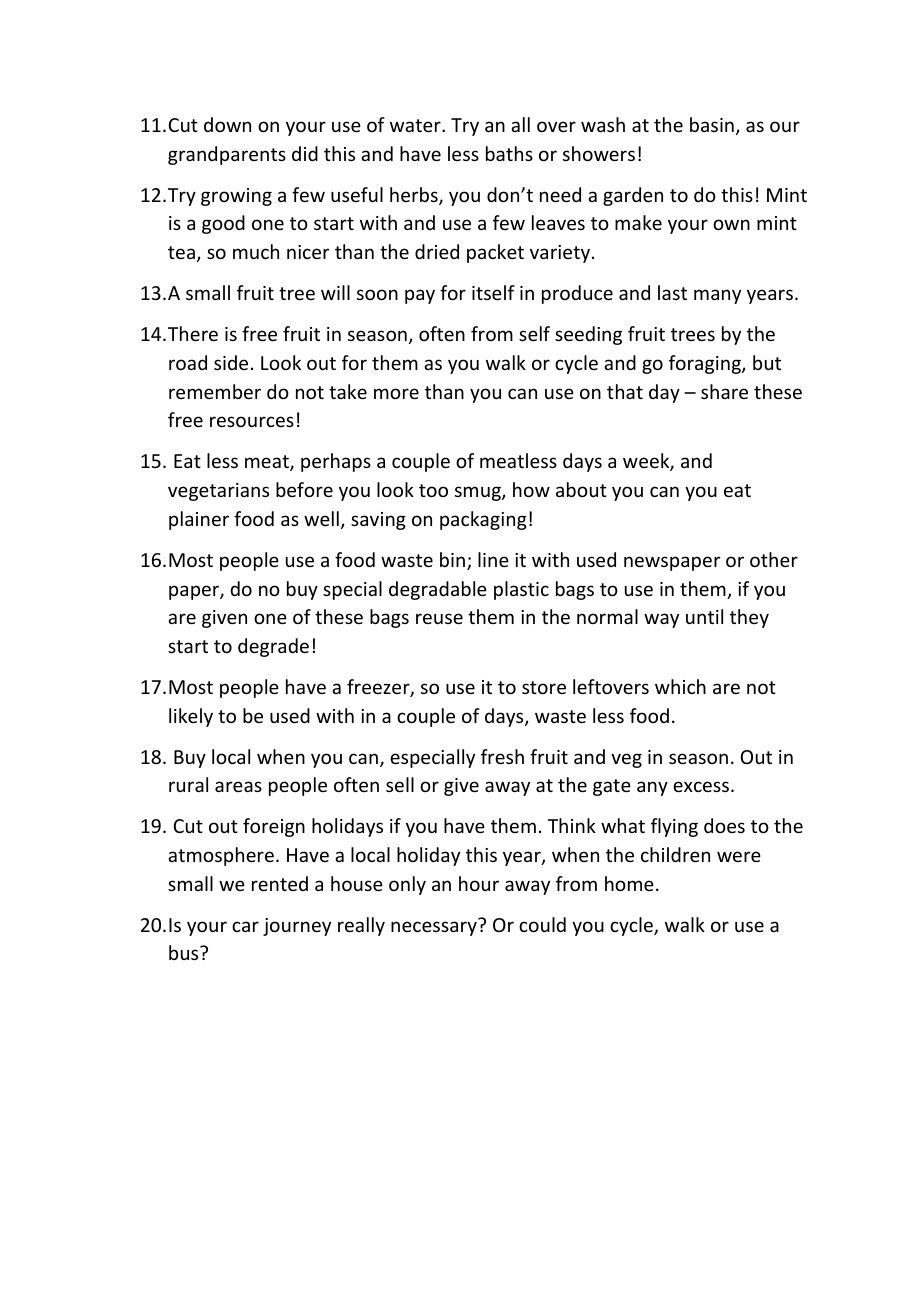  I want to click on plainer, so click(199, 520).
